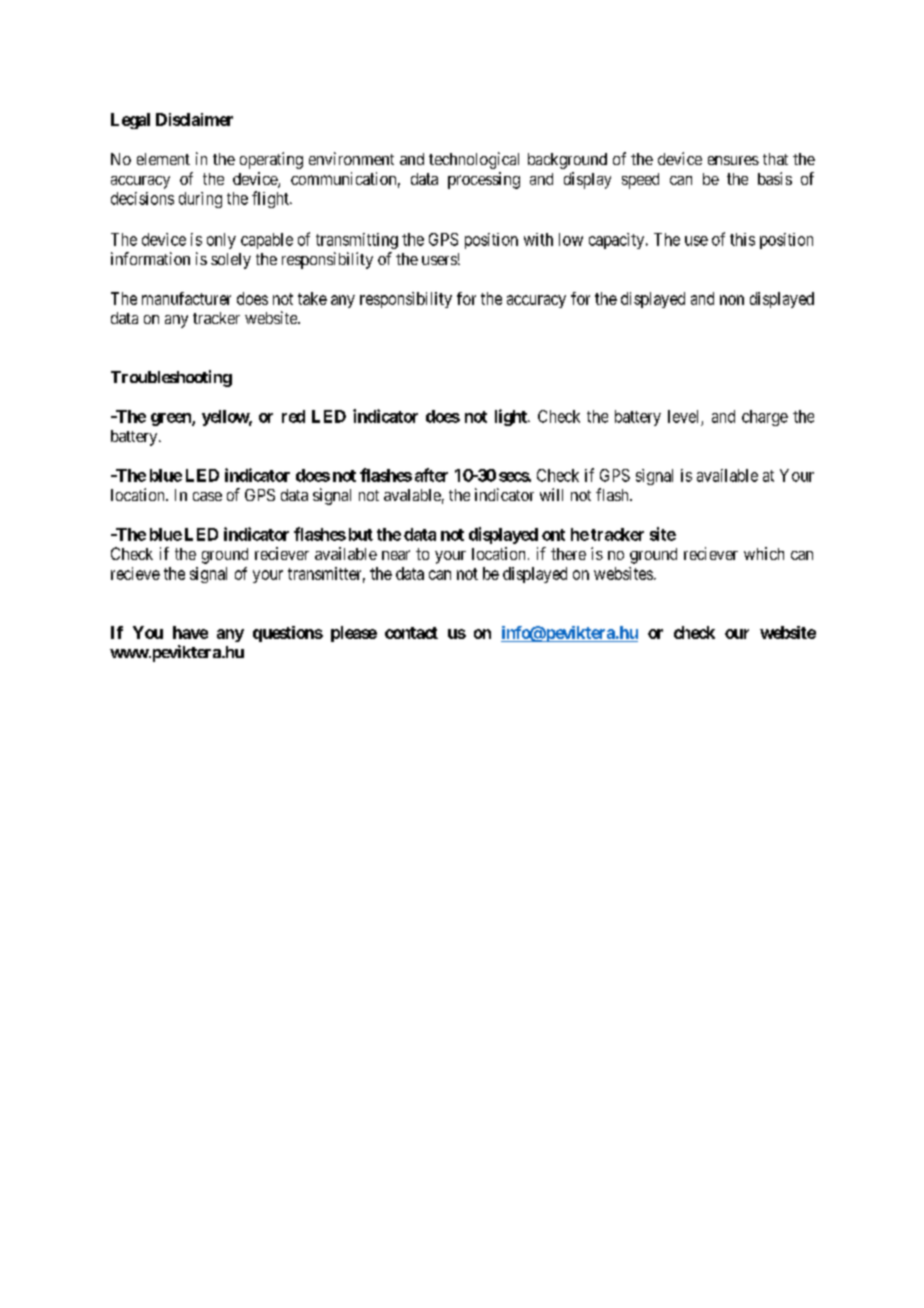 The width and height of the document is (924, 1308). I want to click on non, so click(732, 300).
